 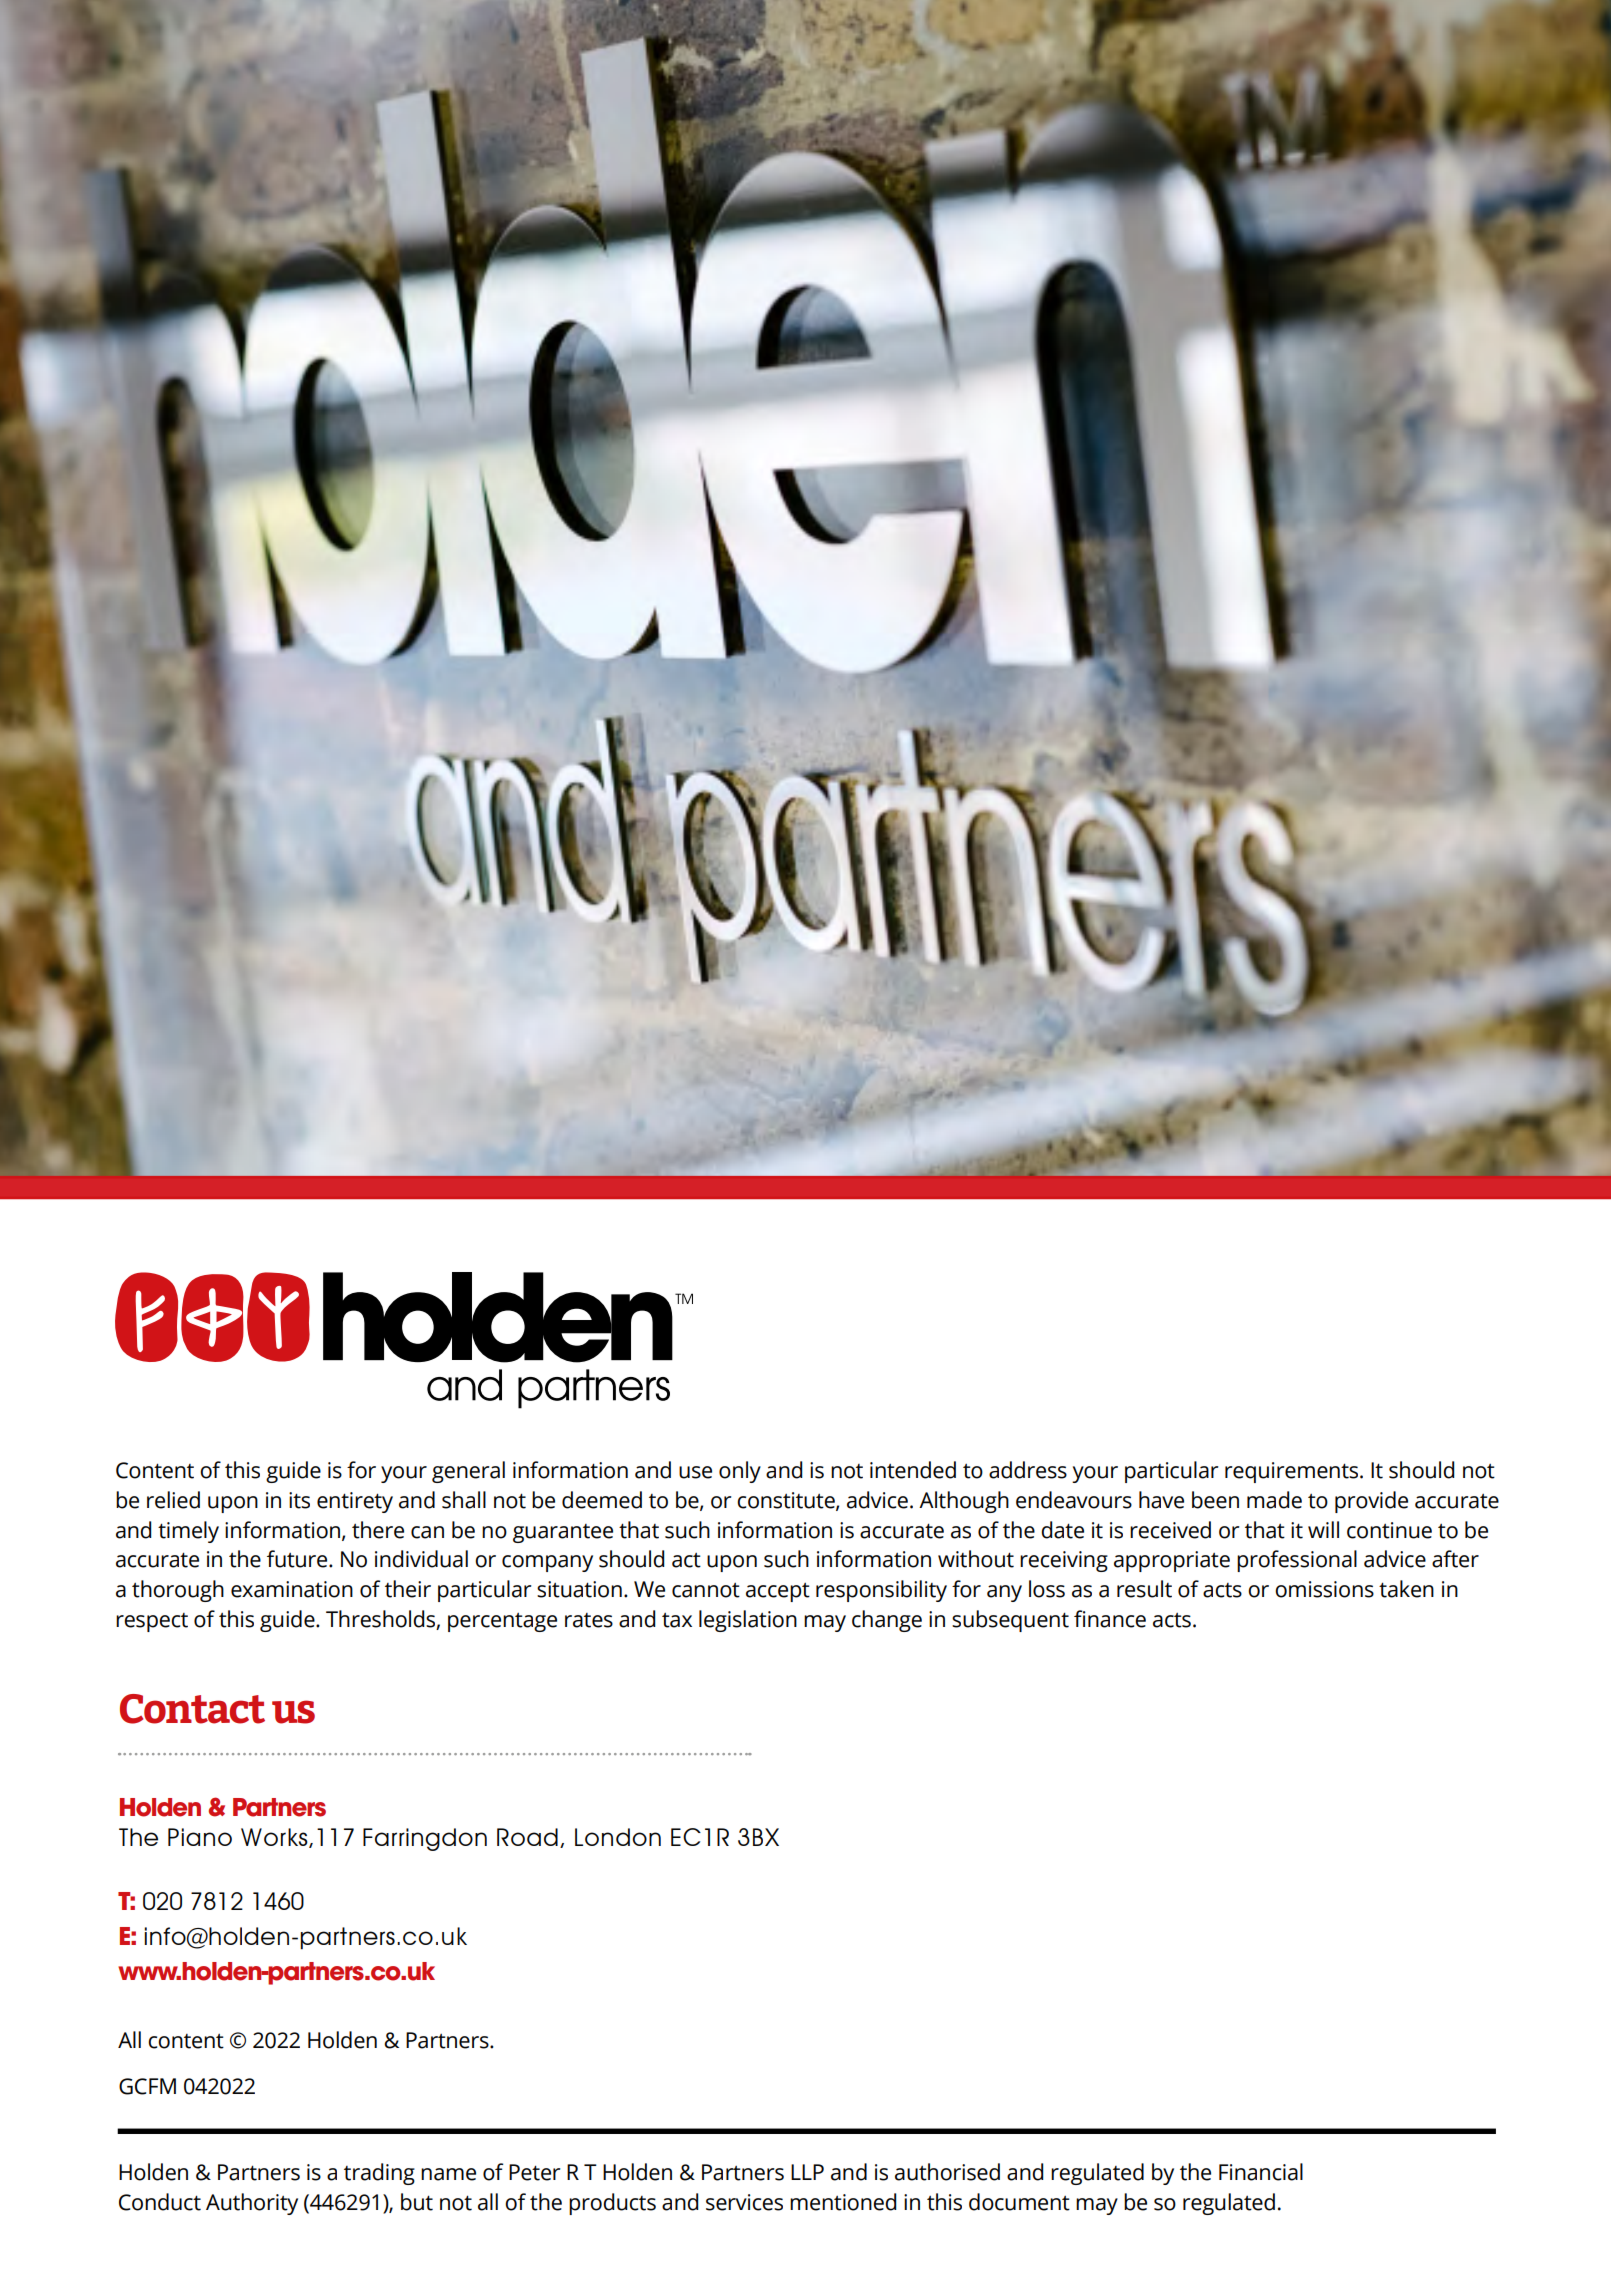 What do you see at coordinates (379, 2174) in the screenshot?
I see `trading` at bounding box center [379, 2174].
